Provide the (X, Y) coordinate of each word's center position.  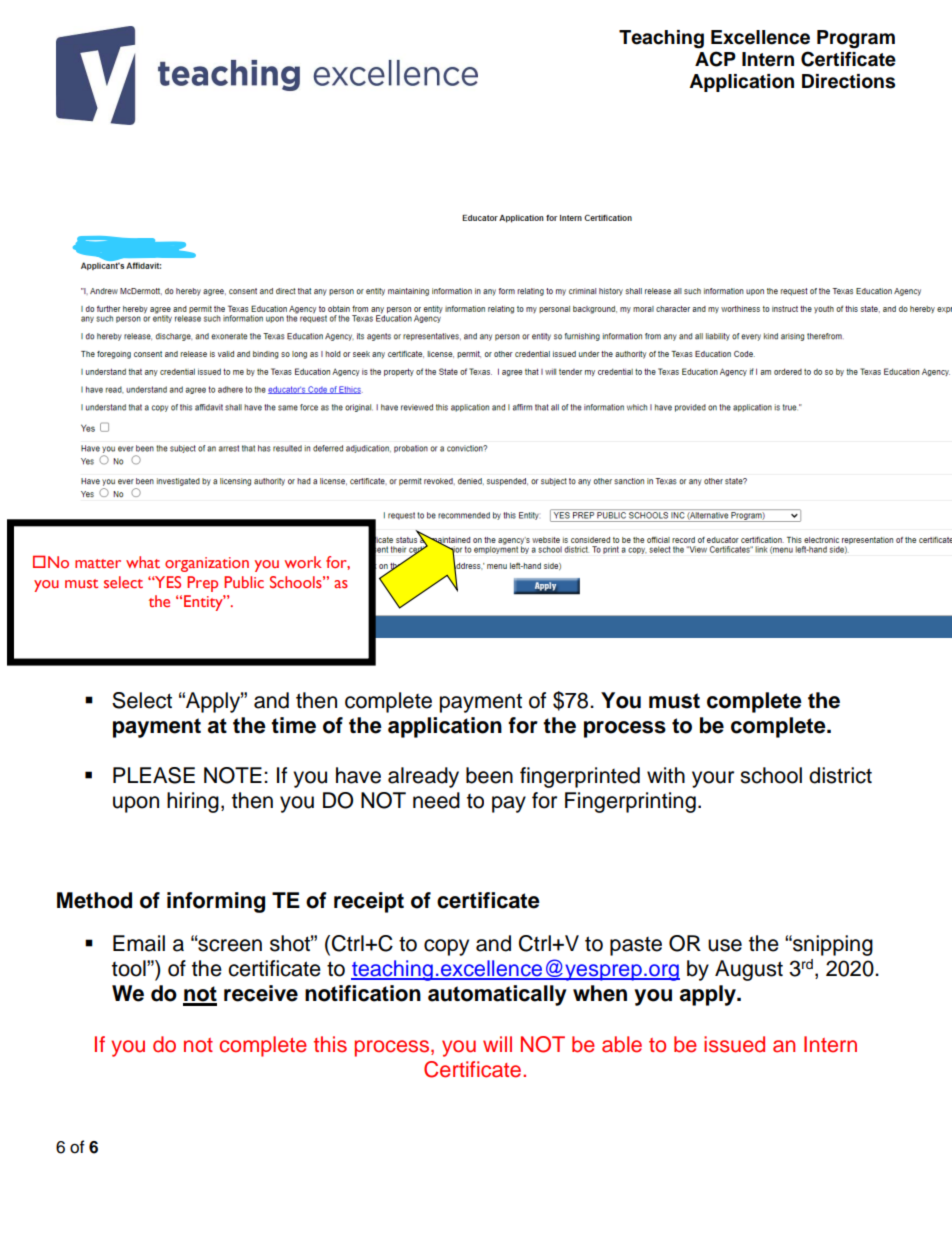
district (840, 775)
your (713, 779)
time (293, 725)
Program (856, 39)
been (489, 775)
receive (261, 993)
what (143, 562)
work (303, 562)
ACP (715, 59)
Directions (848, 81)
